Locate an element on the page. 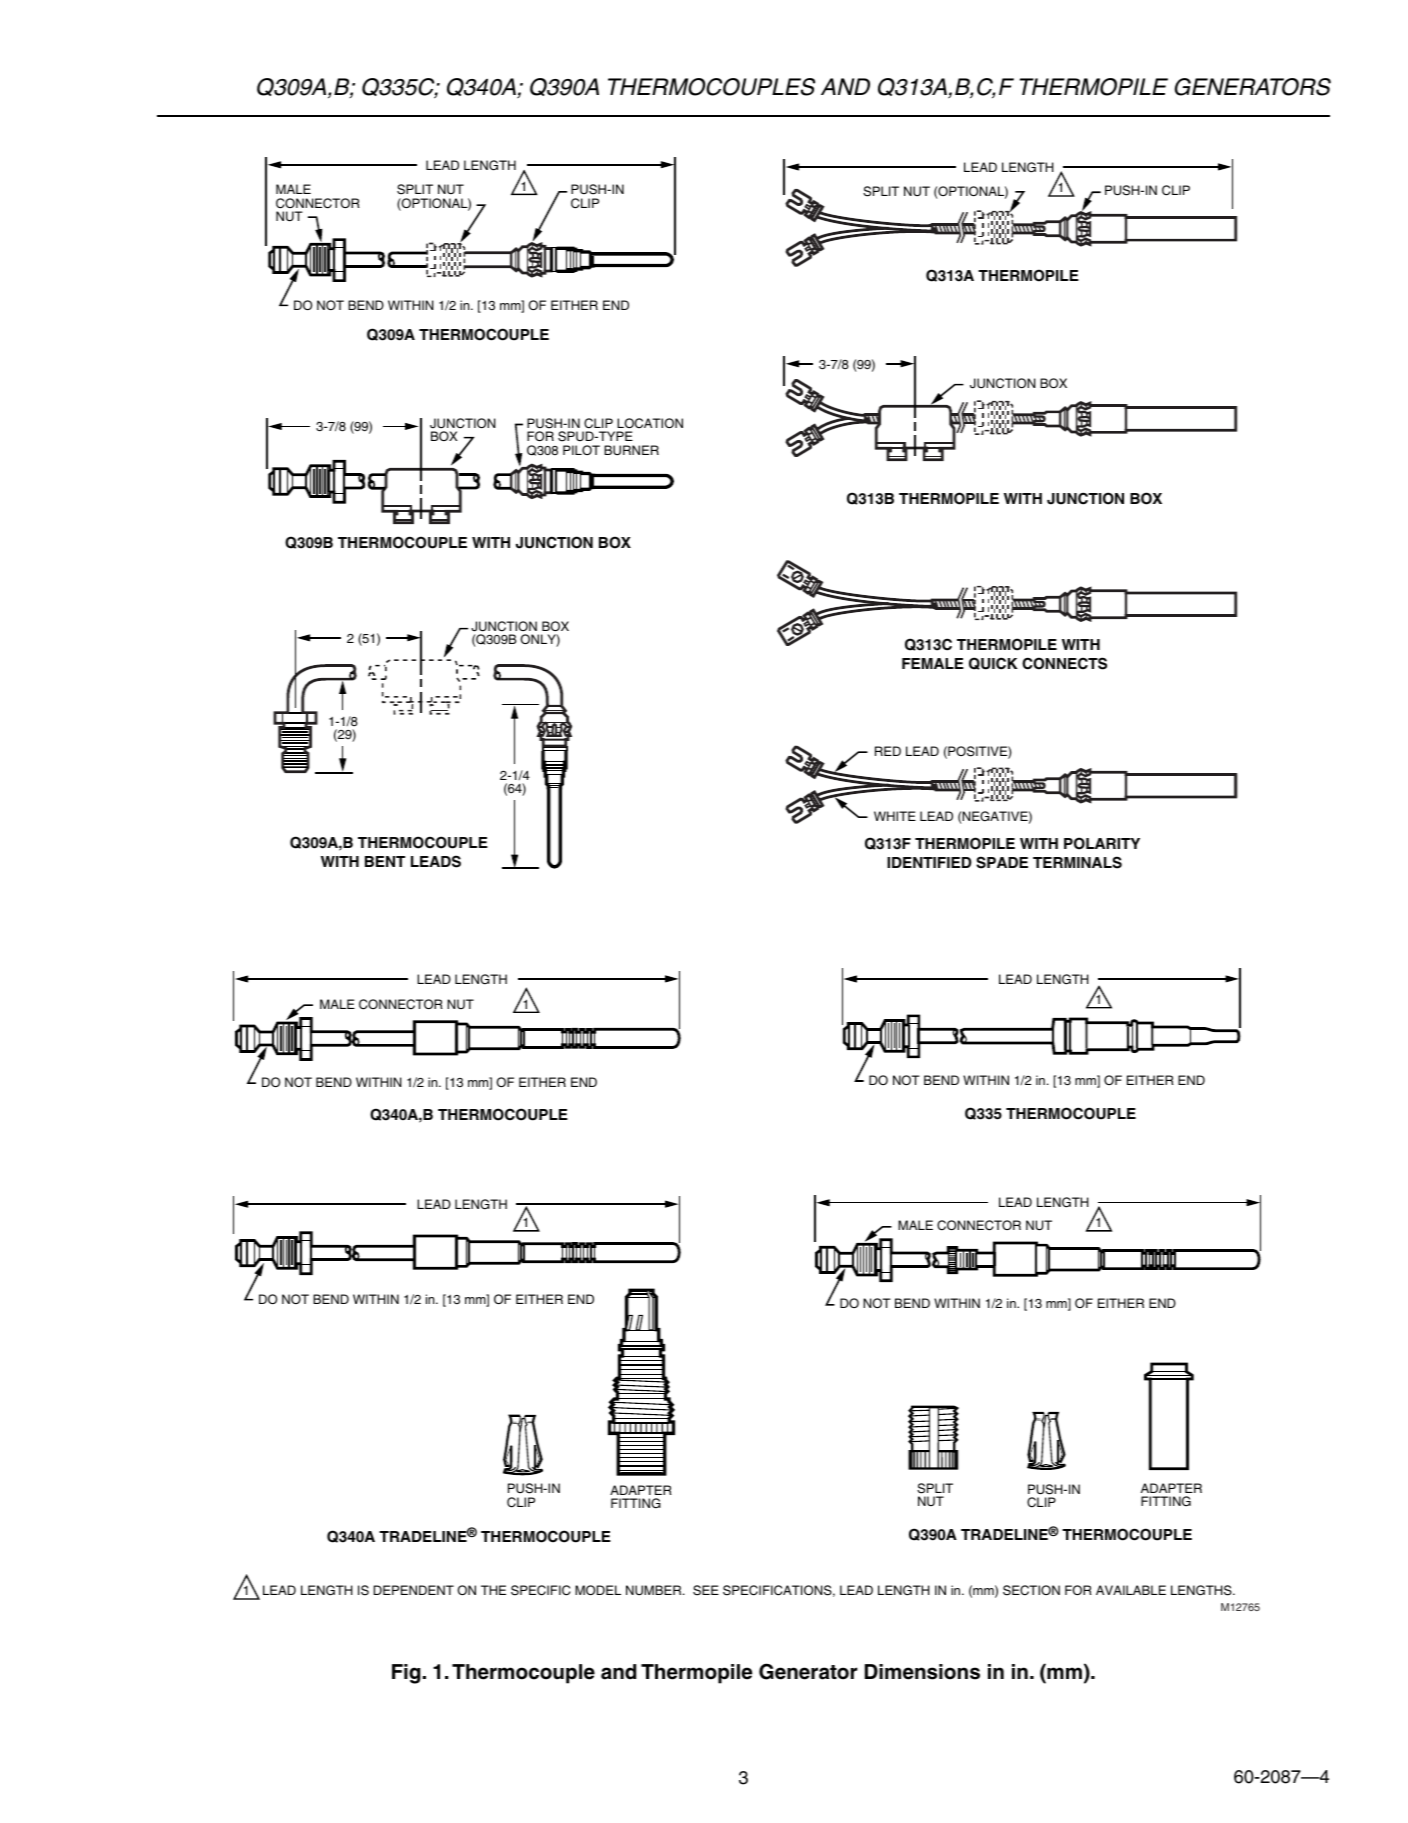 Image resolution: width=1408 pixels, height=1823 pixels. WHITE is located at coordinates (895, 816).
